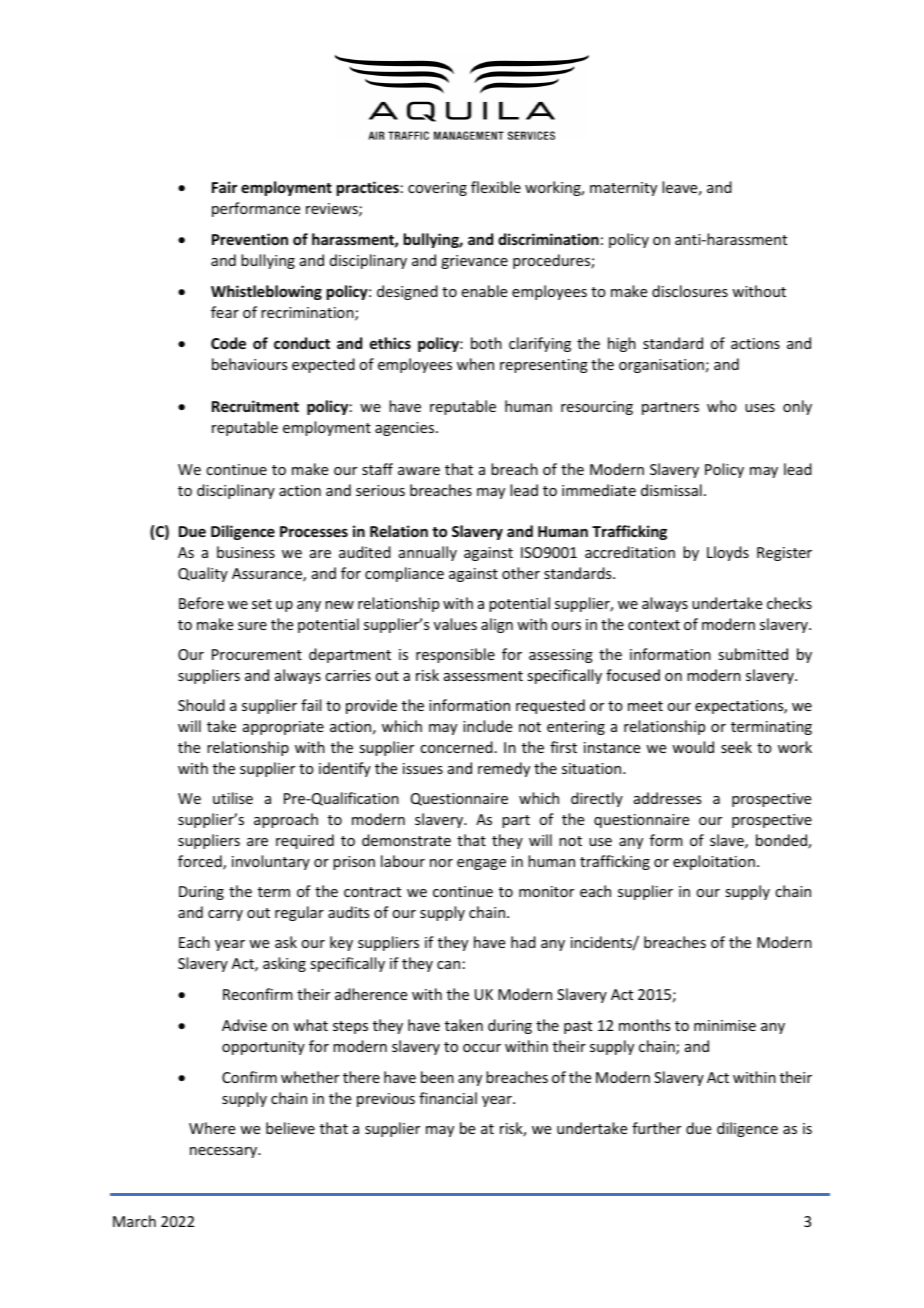 This screenshot has height=1308, width=924. I want to click on include, so click(487, 726).
